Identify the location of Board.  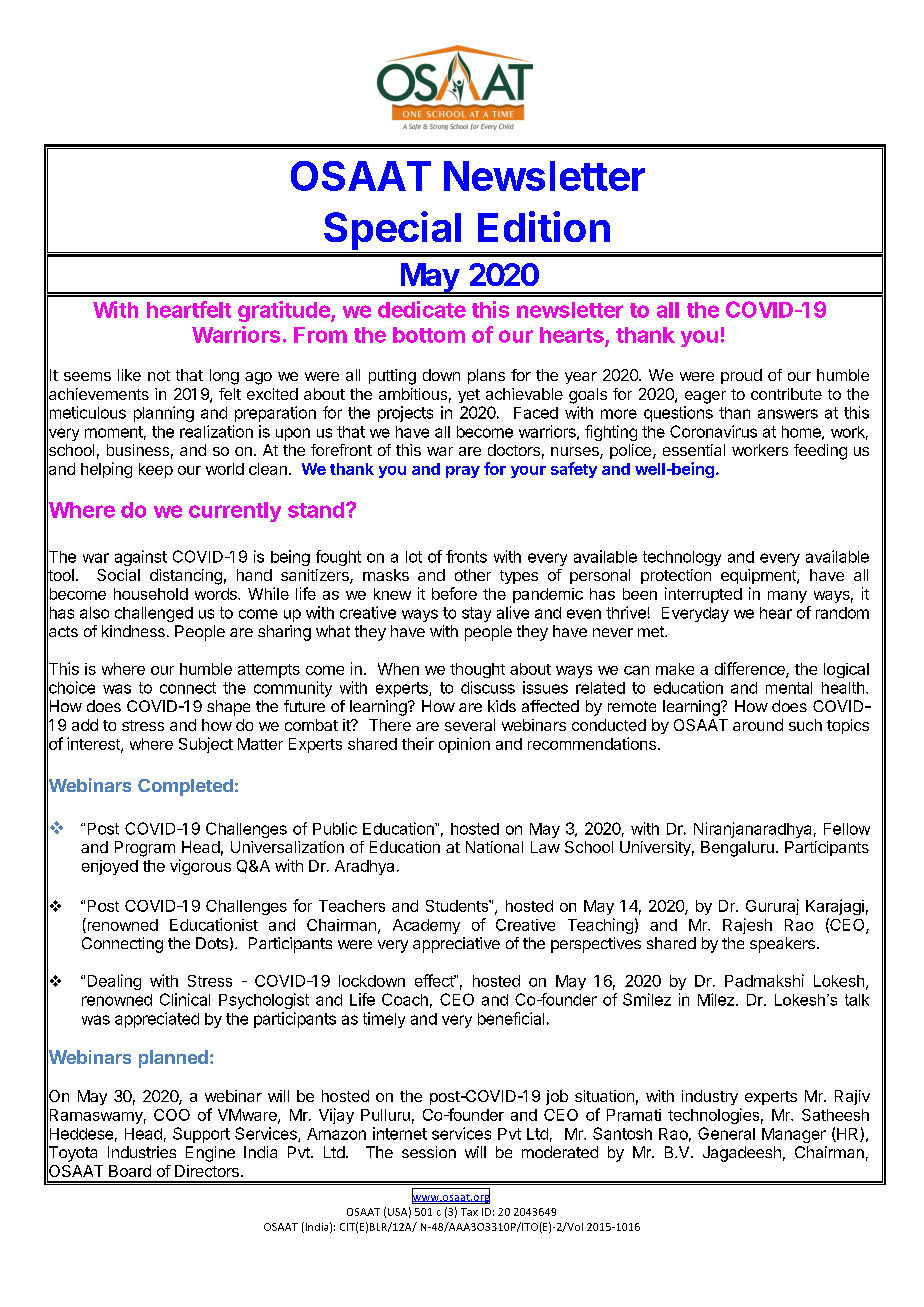
(130, 1171).
